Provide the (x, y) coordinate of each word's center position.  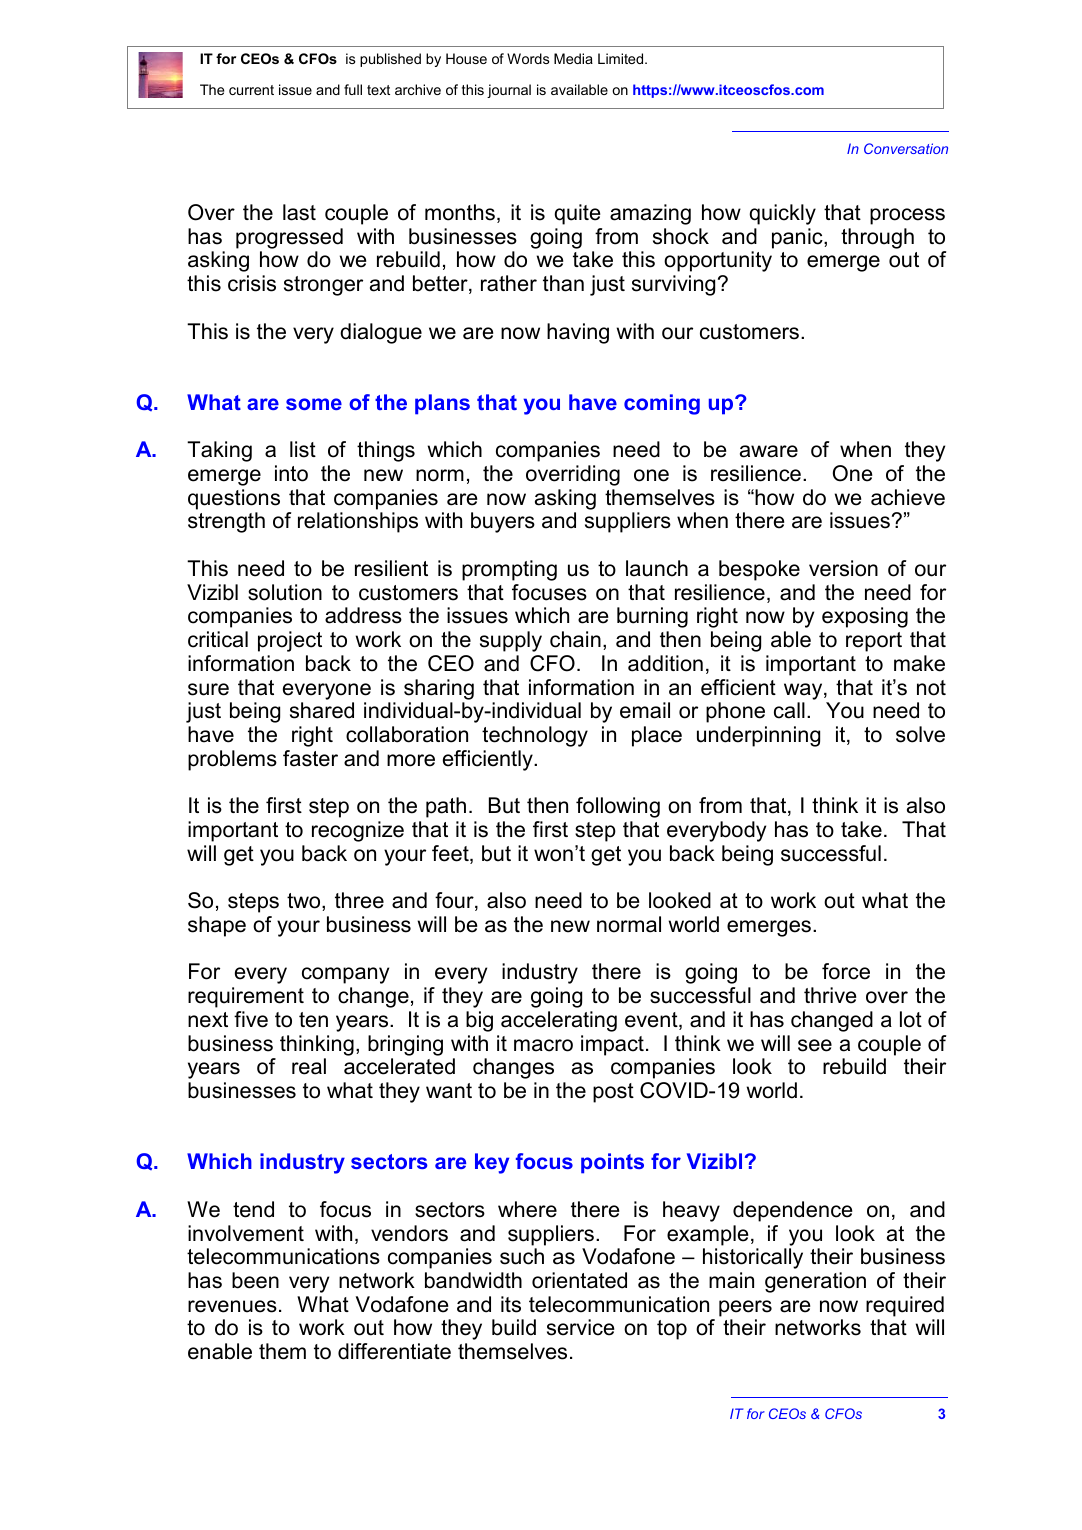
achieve (908, 497)
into (291, 473)
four (455, 901)
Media (573, 58)
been (255, 1280)
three (359, 900)
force (846, 971)
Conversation (906, 148)
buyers (503, 522)
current (251, 90)
